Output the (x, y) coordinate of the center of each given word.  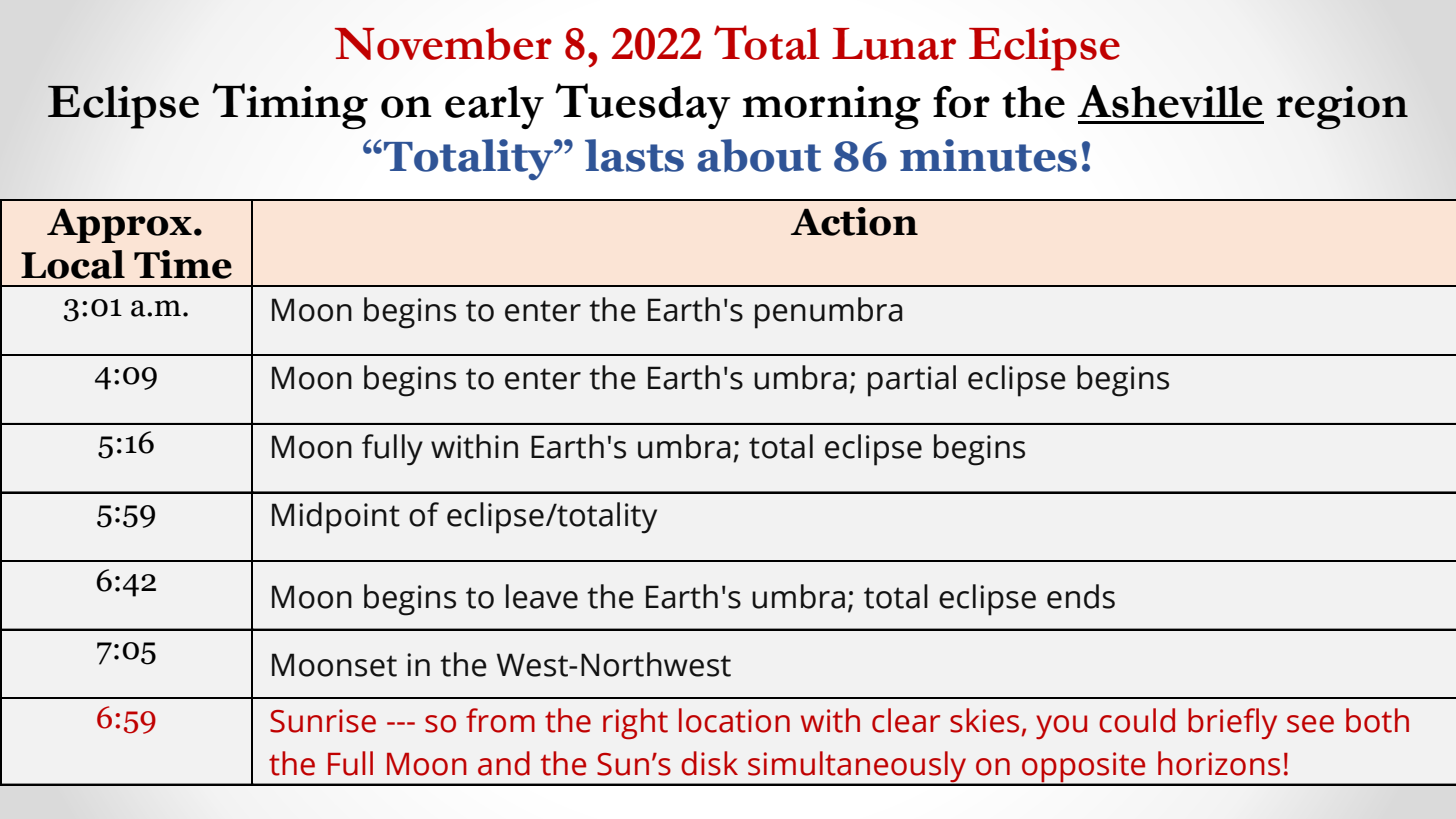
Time (183, 264)
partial (912, 381)
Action (854, 221)
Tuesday (643, 106)
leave (542, 596)
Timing (290, 106)
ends (1081, 596)
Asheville (1170, 101)
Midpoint (336, 518)
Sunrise (323, 721)
